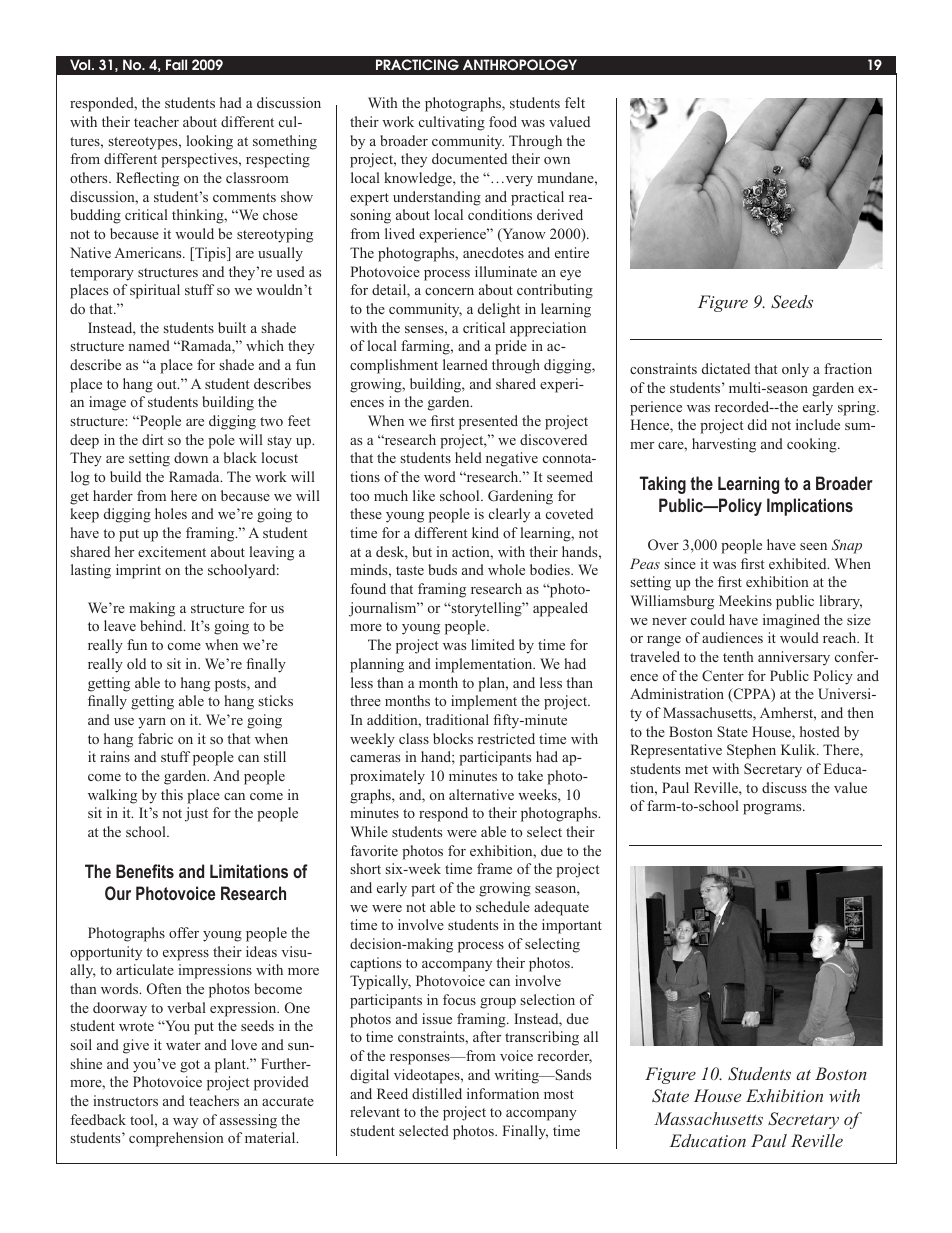  What do you see at coordinates (176, 64) in the document?
I see `Fall` at bounding box center [176, 64].
